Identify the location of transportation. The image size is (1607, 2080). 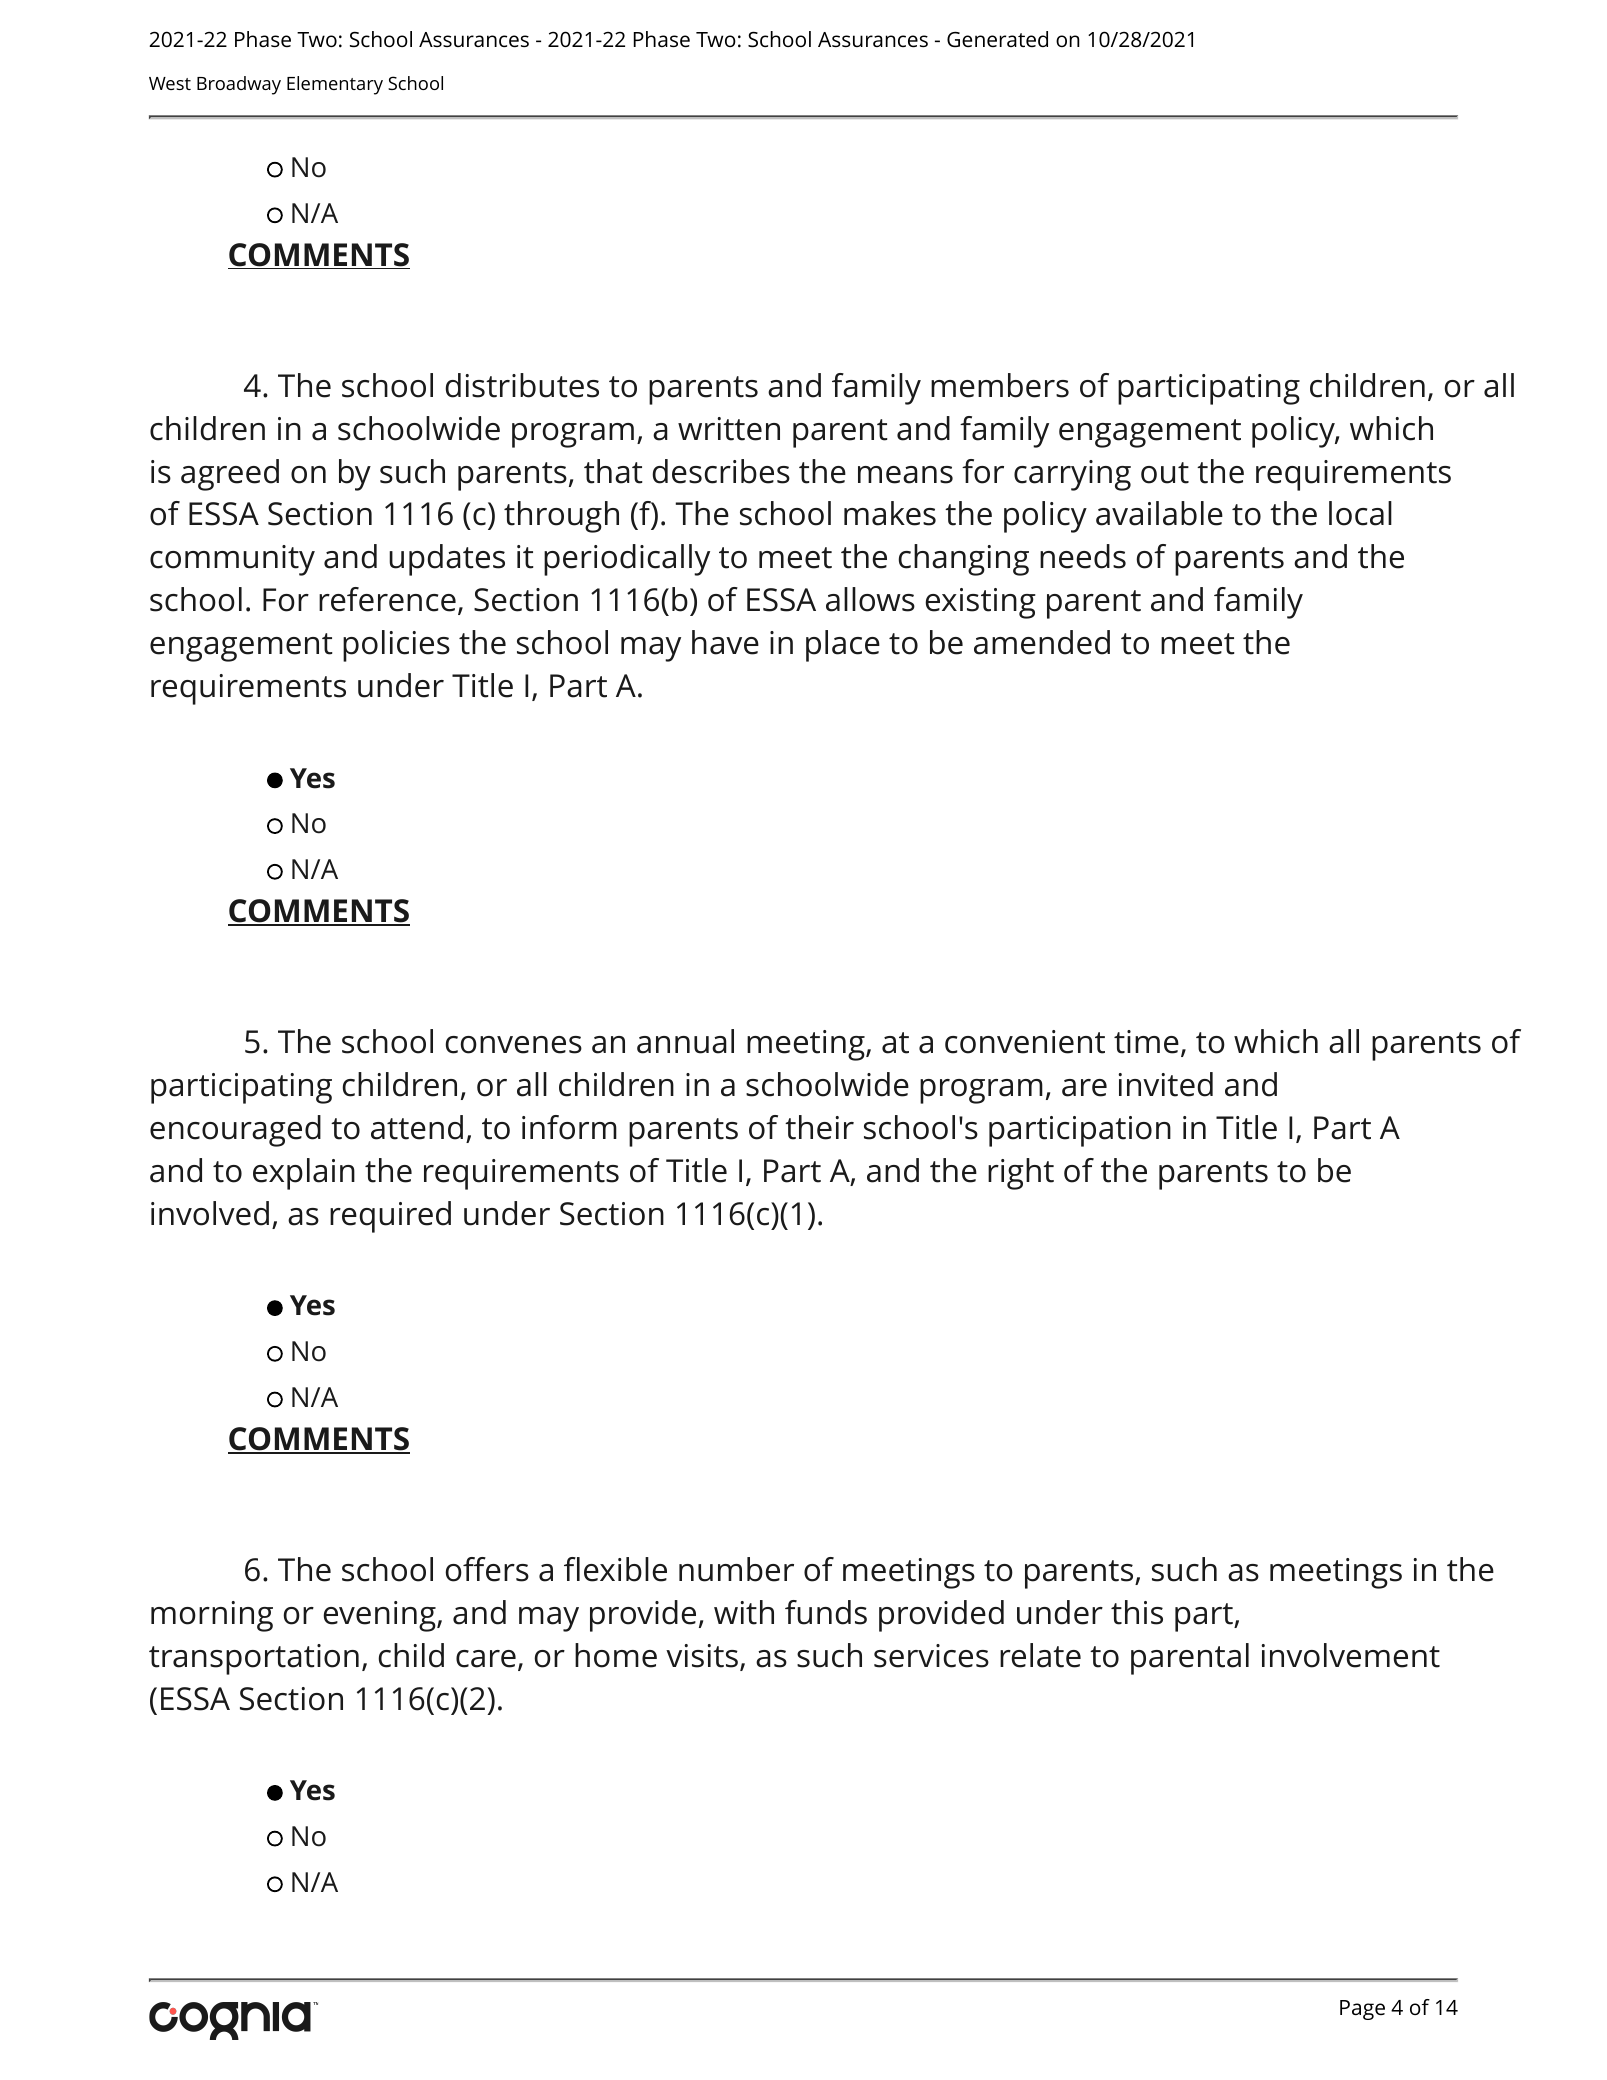
(254, 1659).
